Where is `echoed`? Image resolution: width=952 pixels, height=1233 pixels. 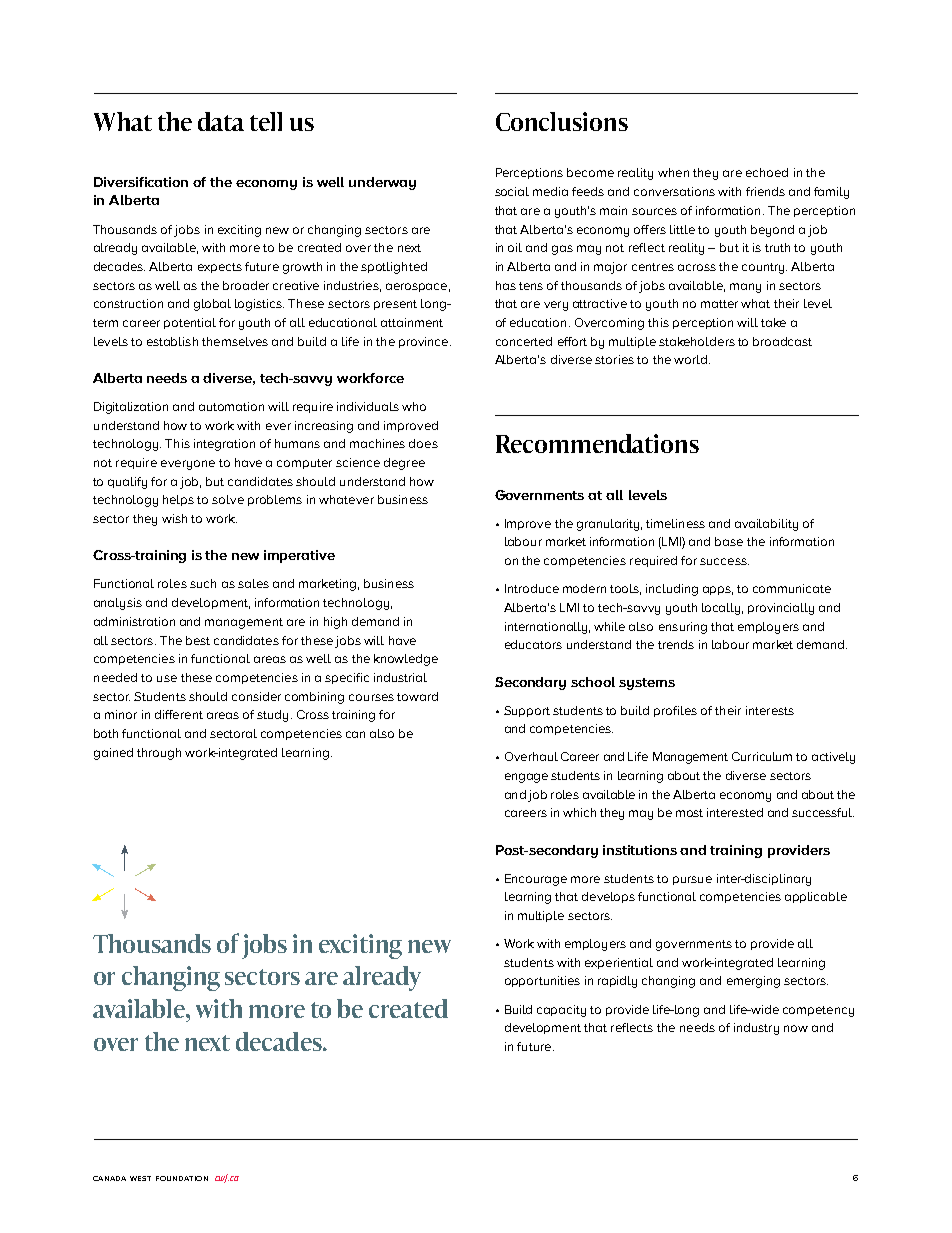
echoed is located at coordinates (767, 172).
